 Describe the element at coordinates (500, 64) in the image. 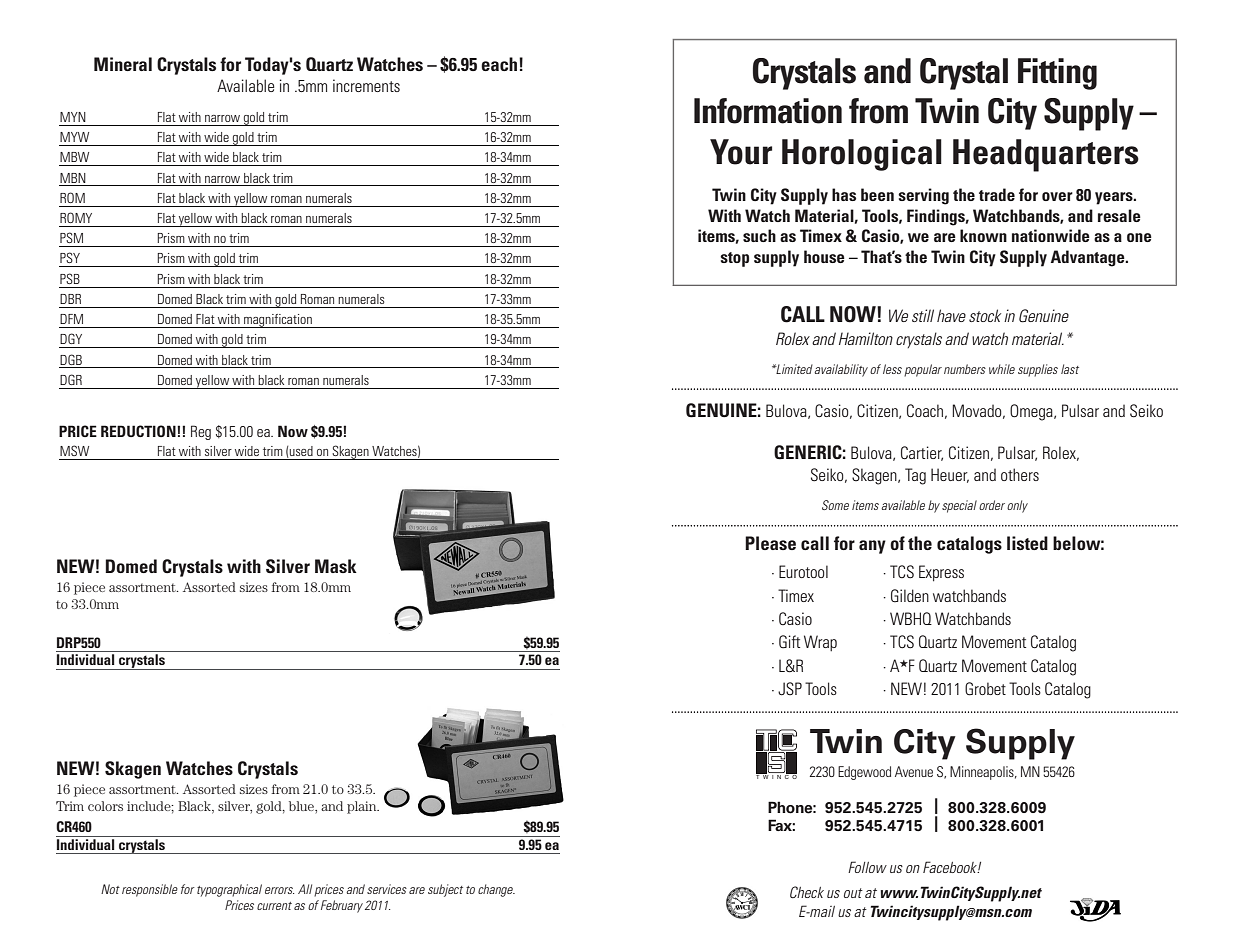

I see `each` at that location.
